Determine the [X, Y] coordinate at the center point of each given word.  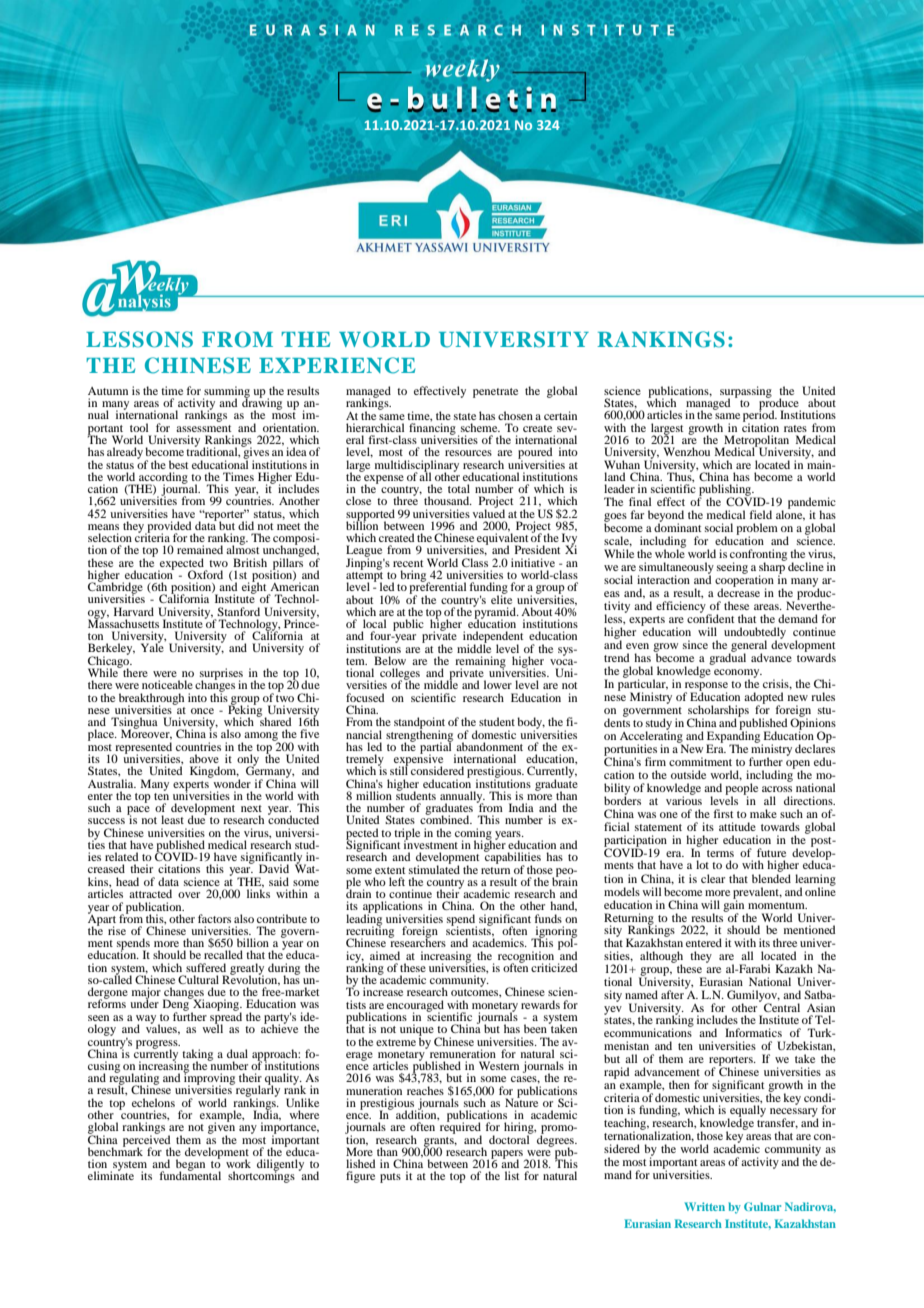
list [512, 1175]
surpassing [746, 393]
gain [735, 906]
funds [548, 918]
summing [226, 393]
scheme [480, 427]
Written [705, 1206]
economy [738, 674]
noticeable [167, 684]
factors [214, 918]
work [238, 1163]
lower [498, 684]
